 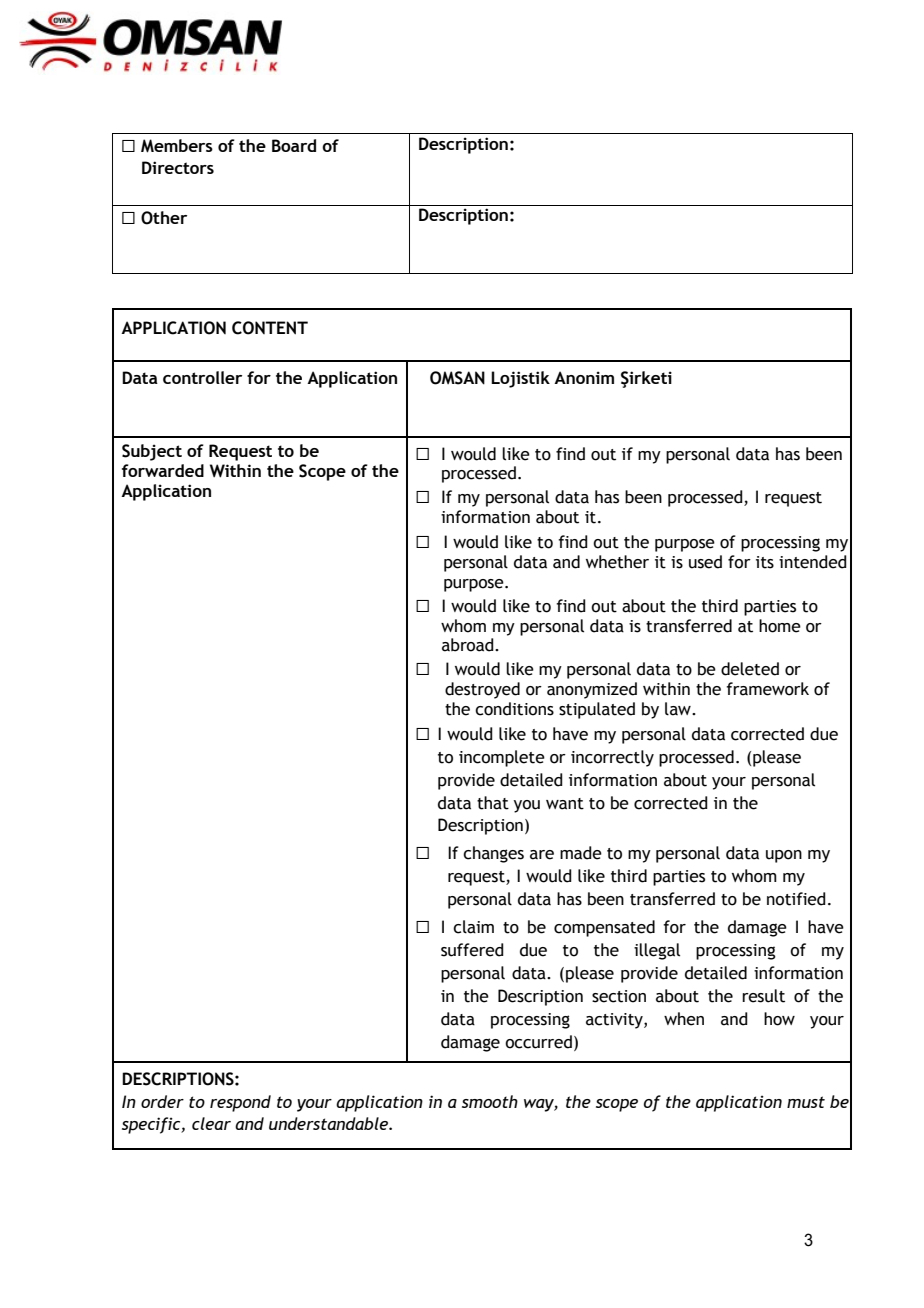 What do you see at coordinates (469, 645) in the screenshot?
I see `abroad` at bounding box center [469, 645].
